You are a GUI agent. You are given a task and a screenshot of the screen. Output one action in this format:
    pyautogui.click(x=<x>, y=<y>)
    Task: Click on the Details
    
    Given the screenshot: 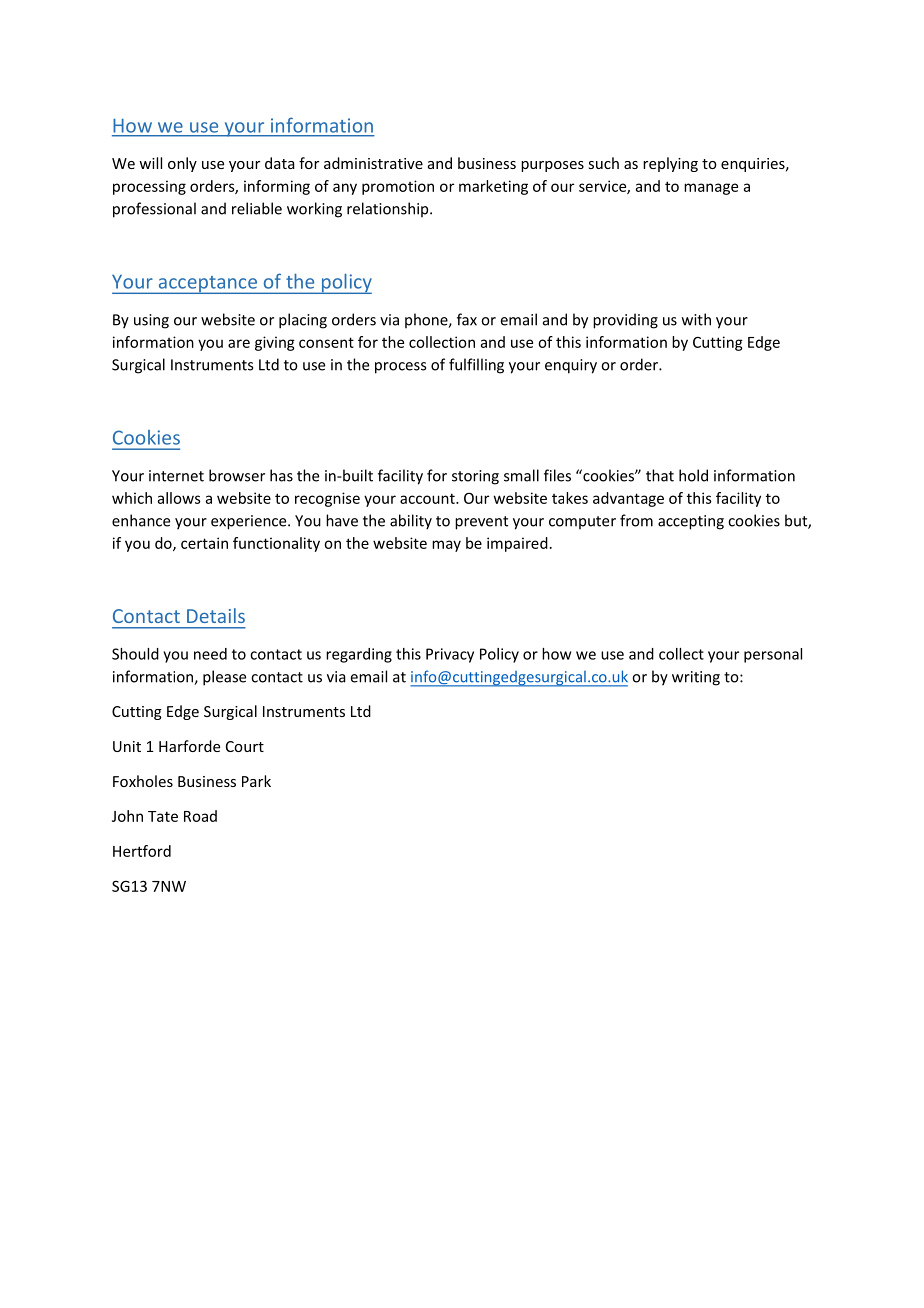 What is the action you would take?
    pyautogui.click(x=216, y=615)
